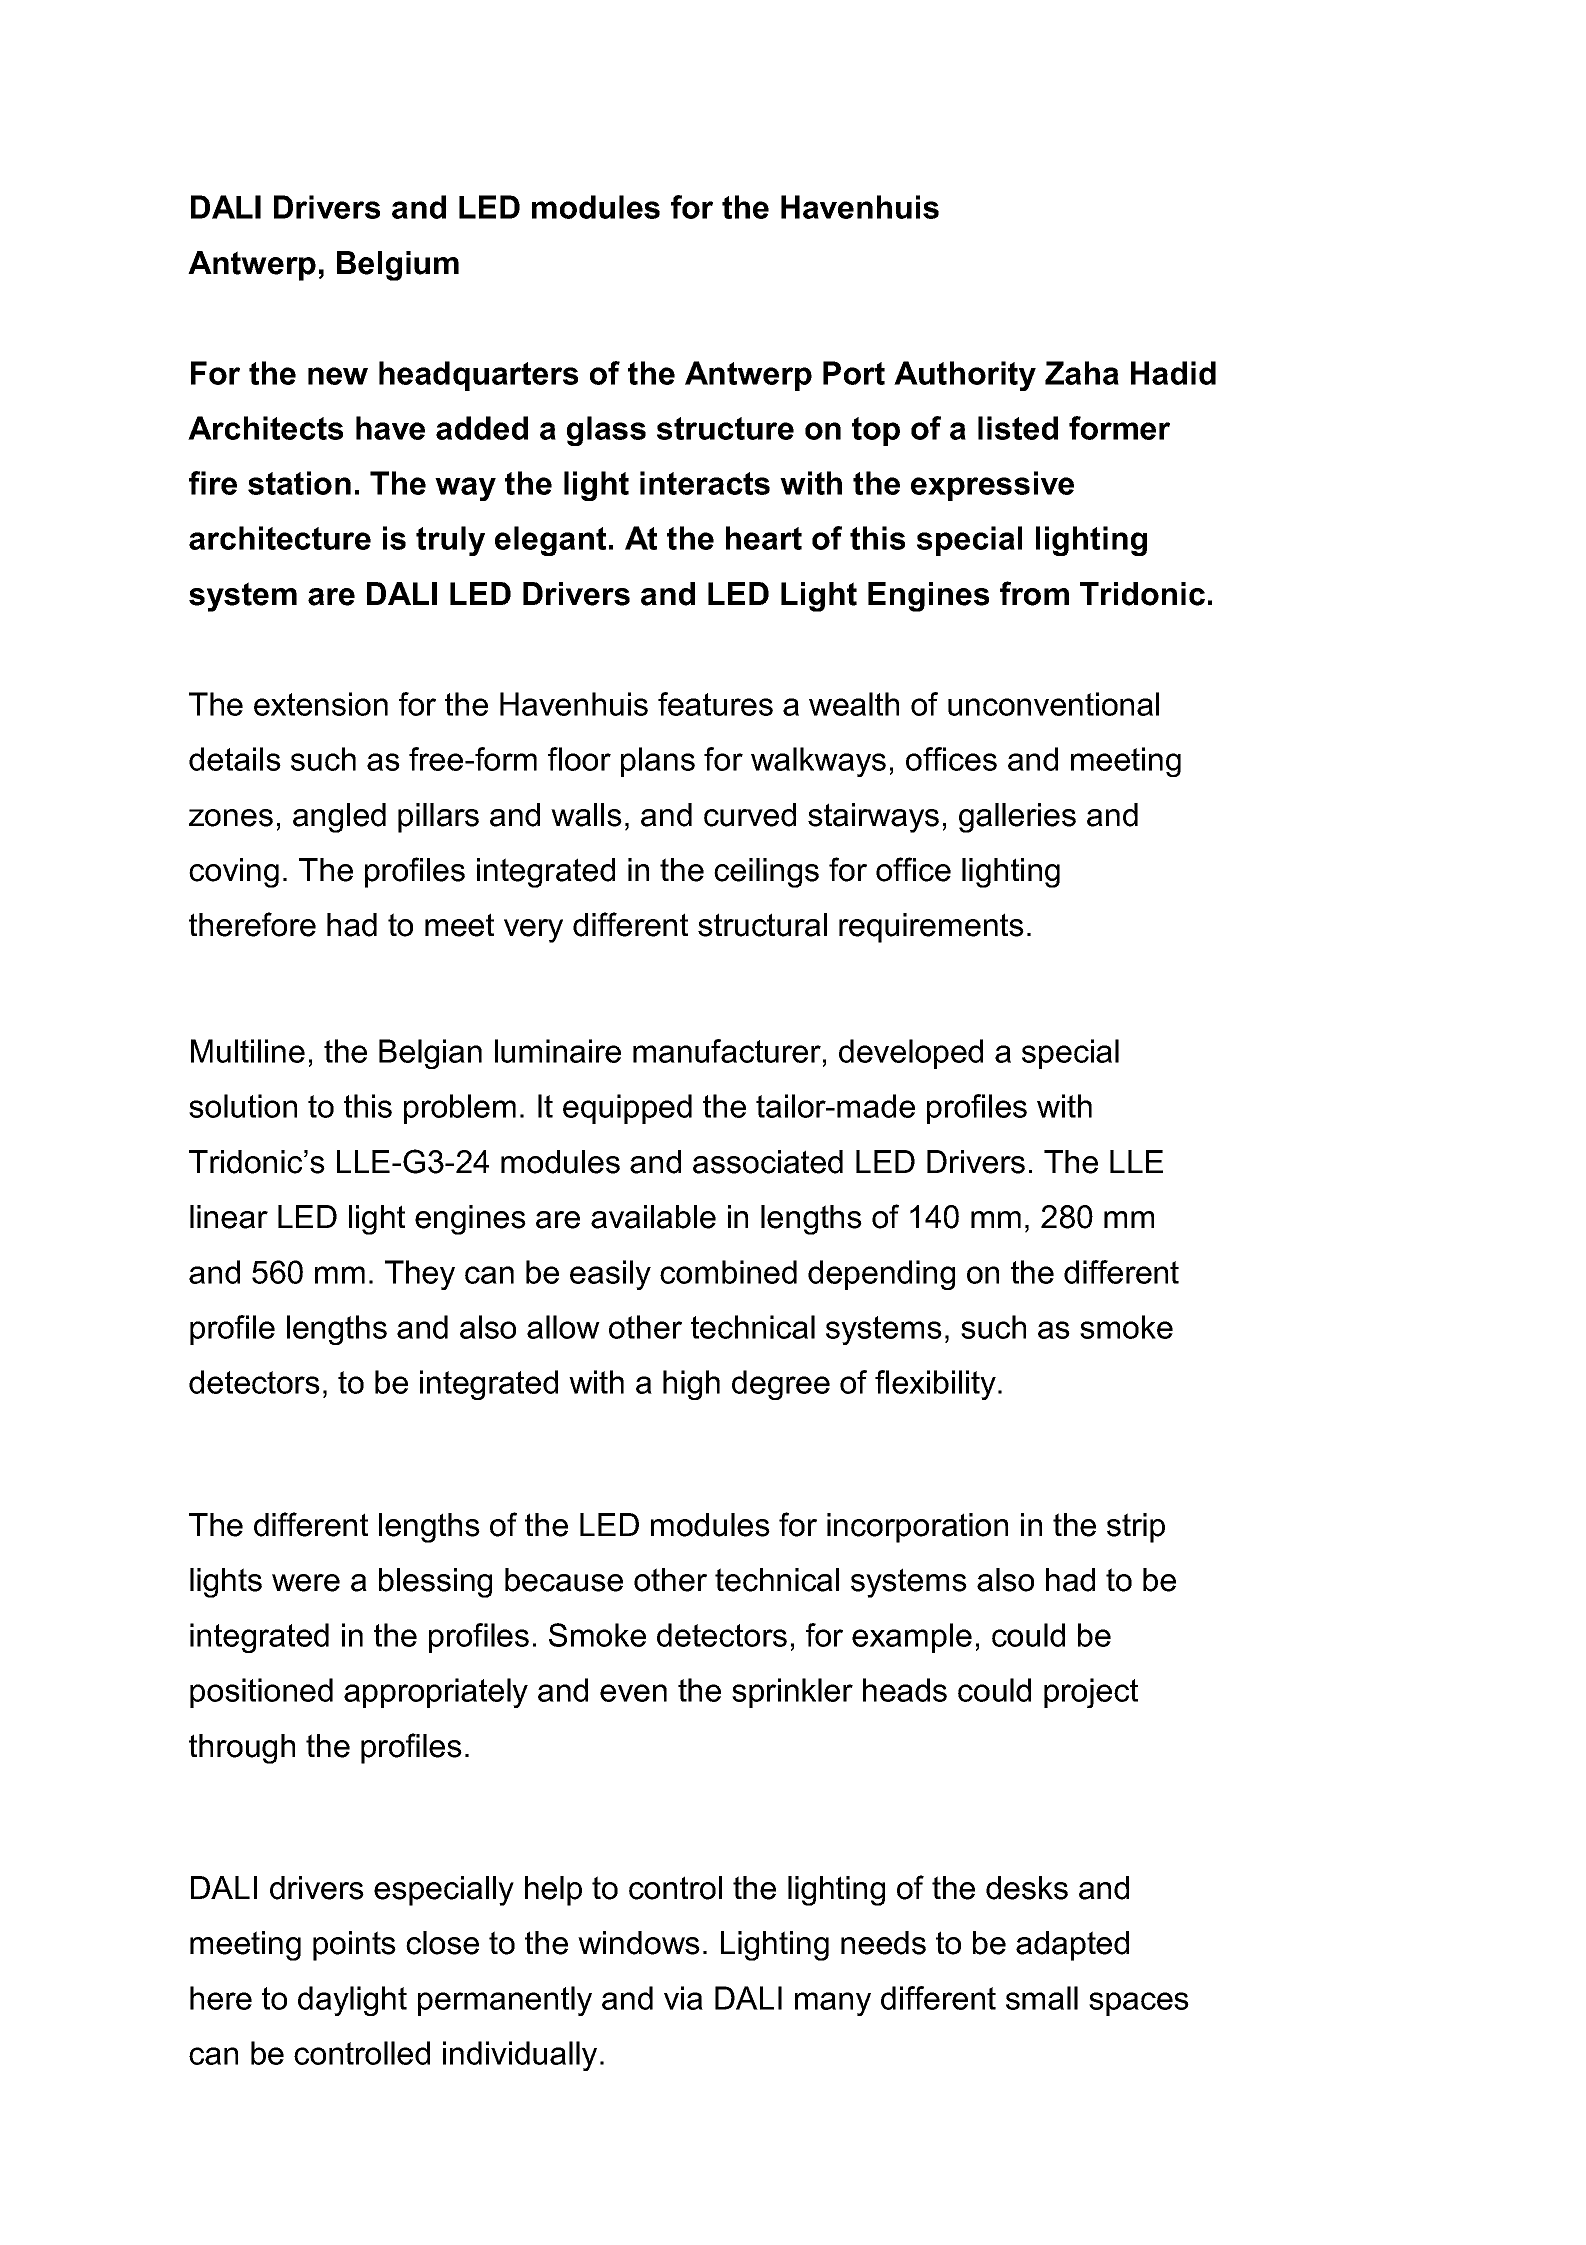 This screenshot has height=2245, width=1586. I want to click on available, so click(653, 1217).
